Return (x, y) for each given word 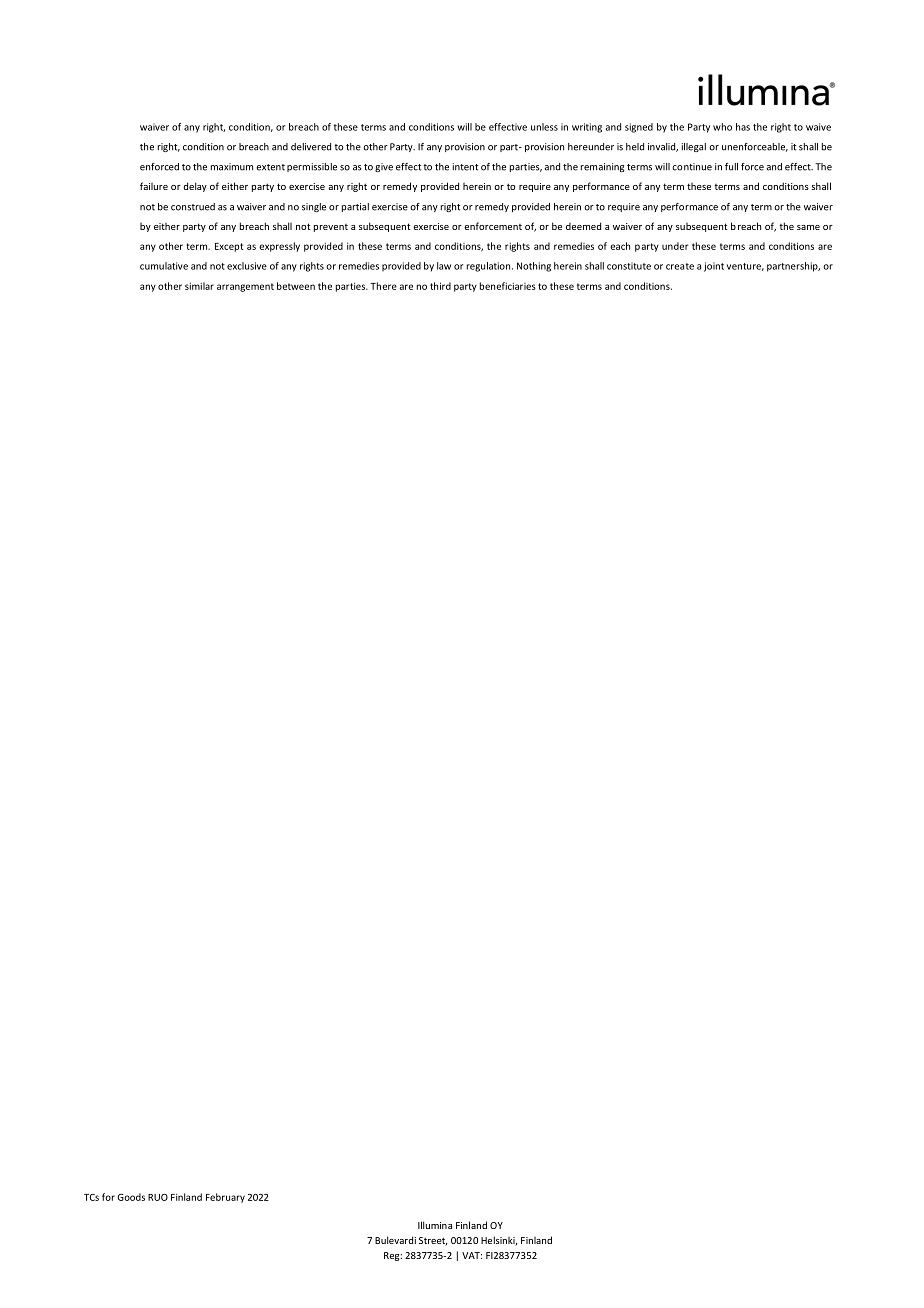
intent (465, 167)
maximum (232, 167)
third (440, 286)
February (225, 1198)
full (731, 167)
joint (714, 267)
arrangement (245, 287)
